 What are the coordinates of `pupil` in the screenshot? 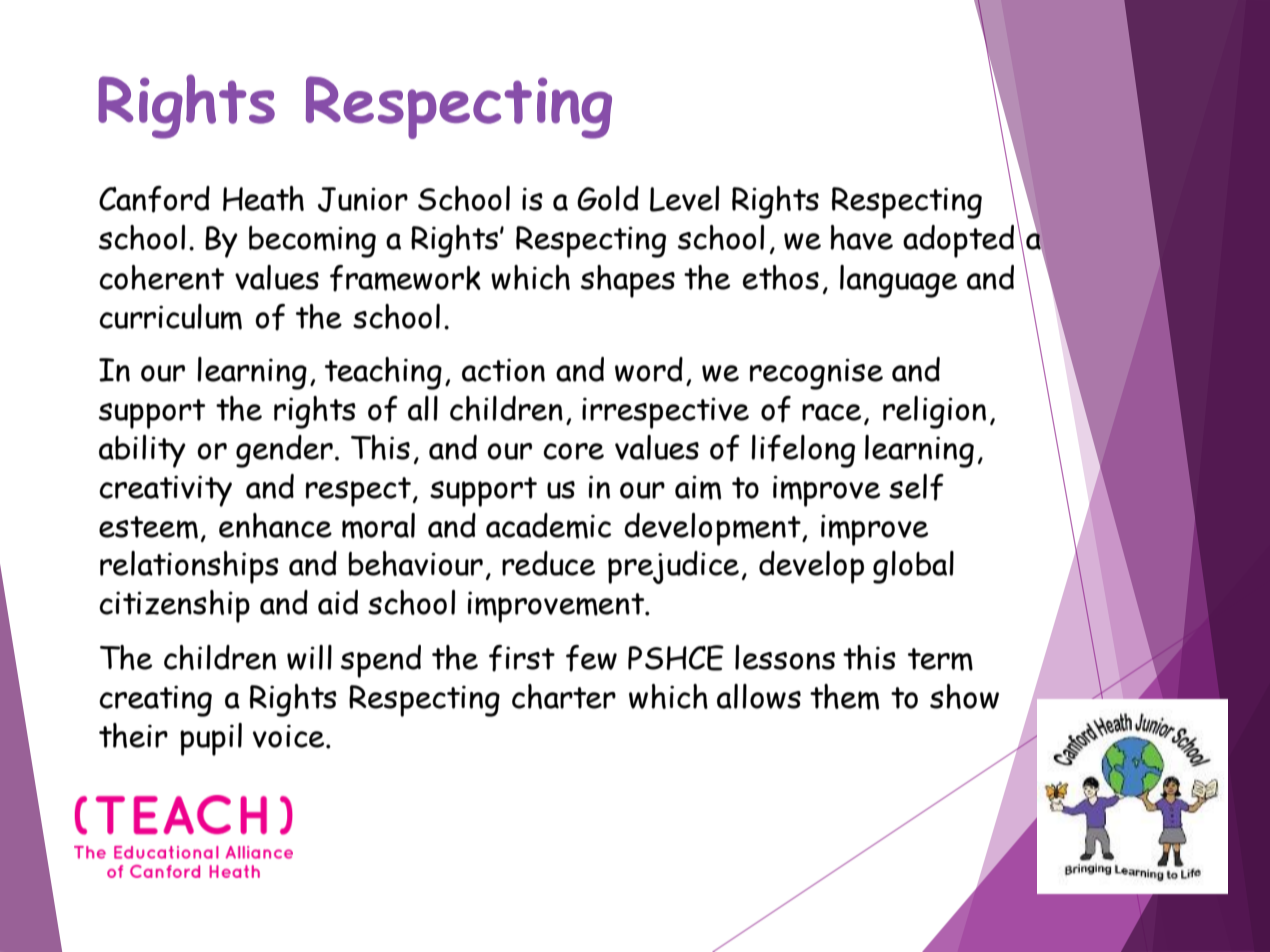 It's located at (211, 739).
